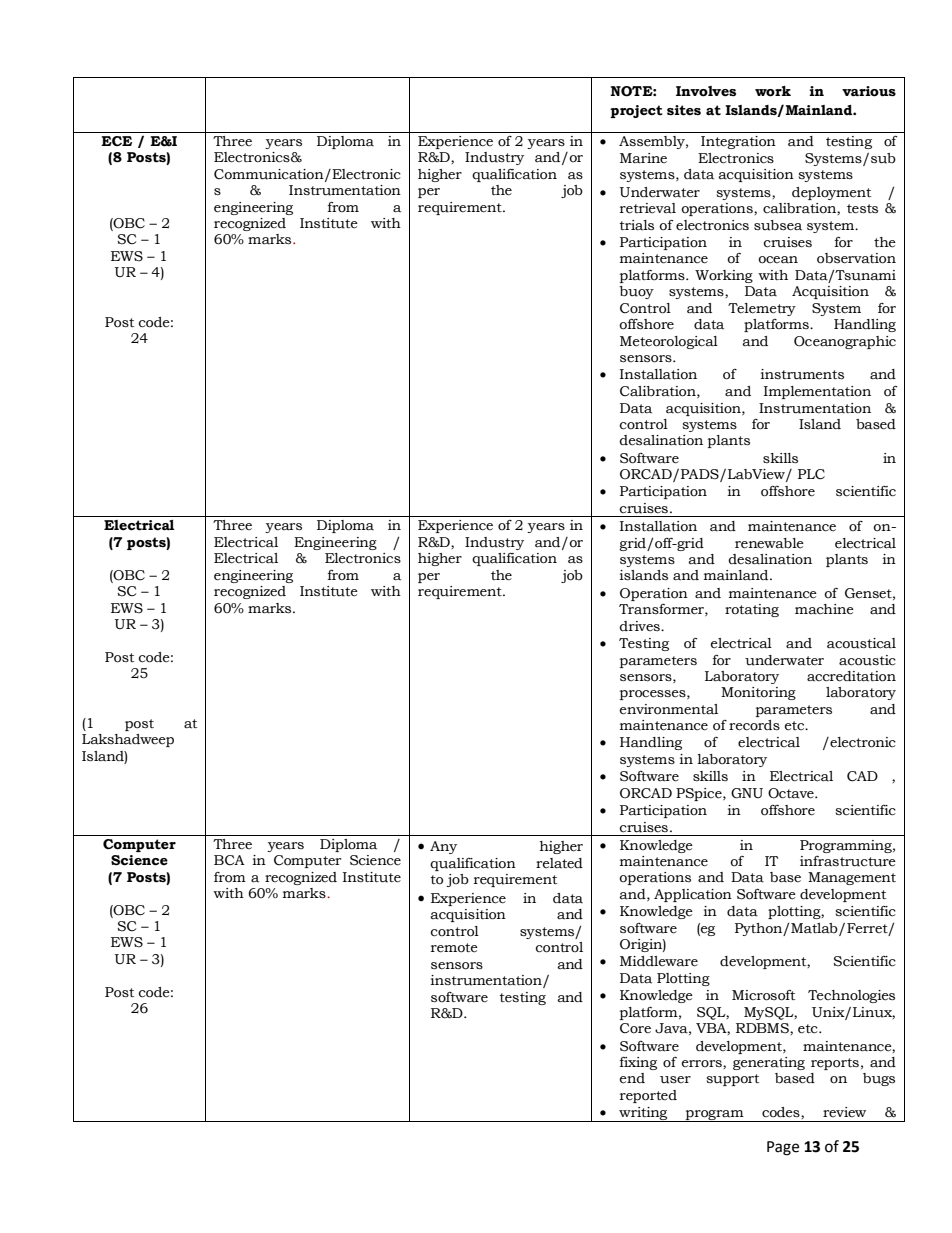 The width and height of the document is (952, 1233). I want to click on instruments, so click(802, 374).
